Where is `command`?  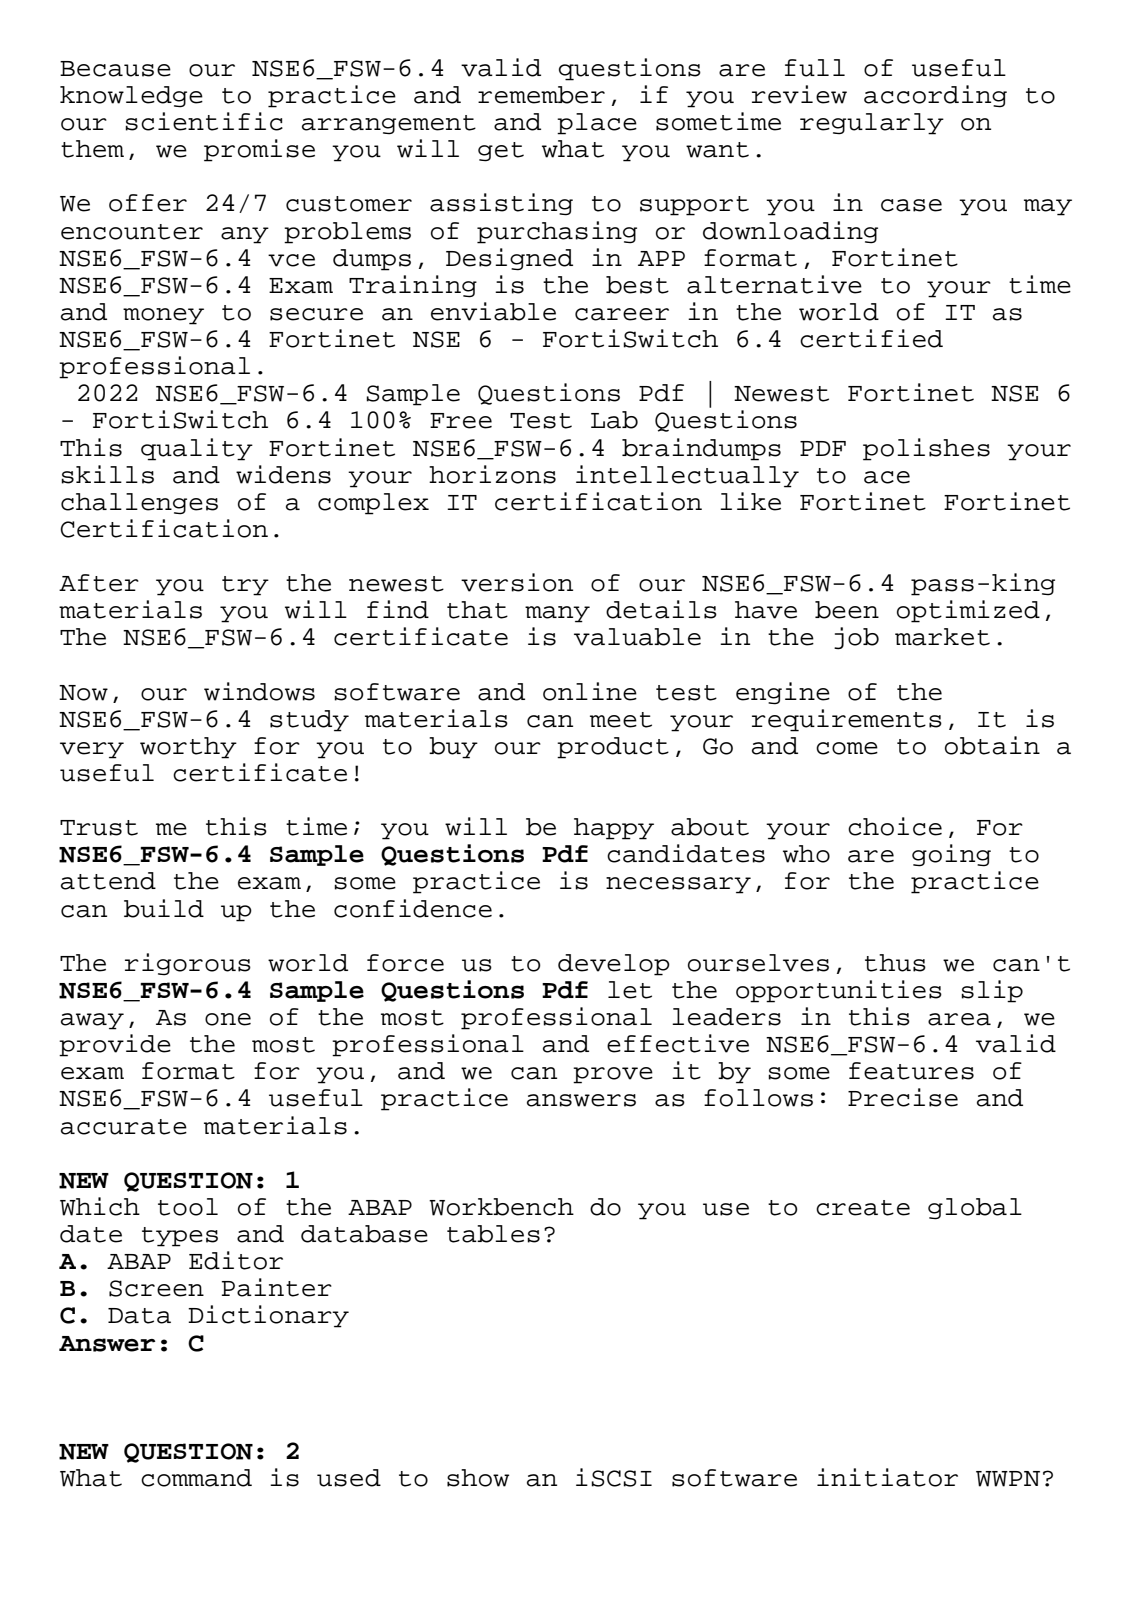 command is located at coordinates (196, 1478).
